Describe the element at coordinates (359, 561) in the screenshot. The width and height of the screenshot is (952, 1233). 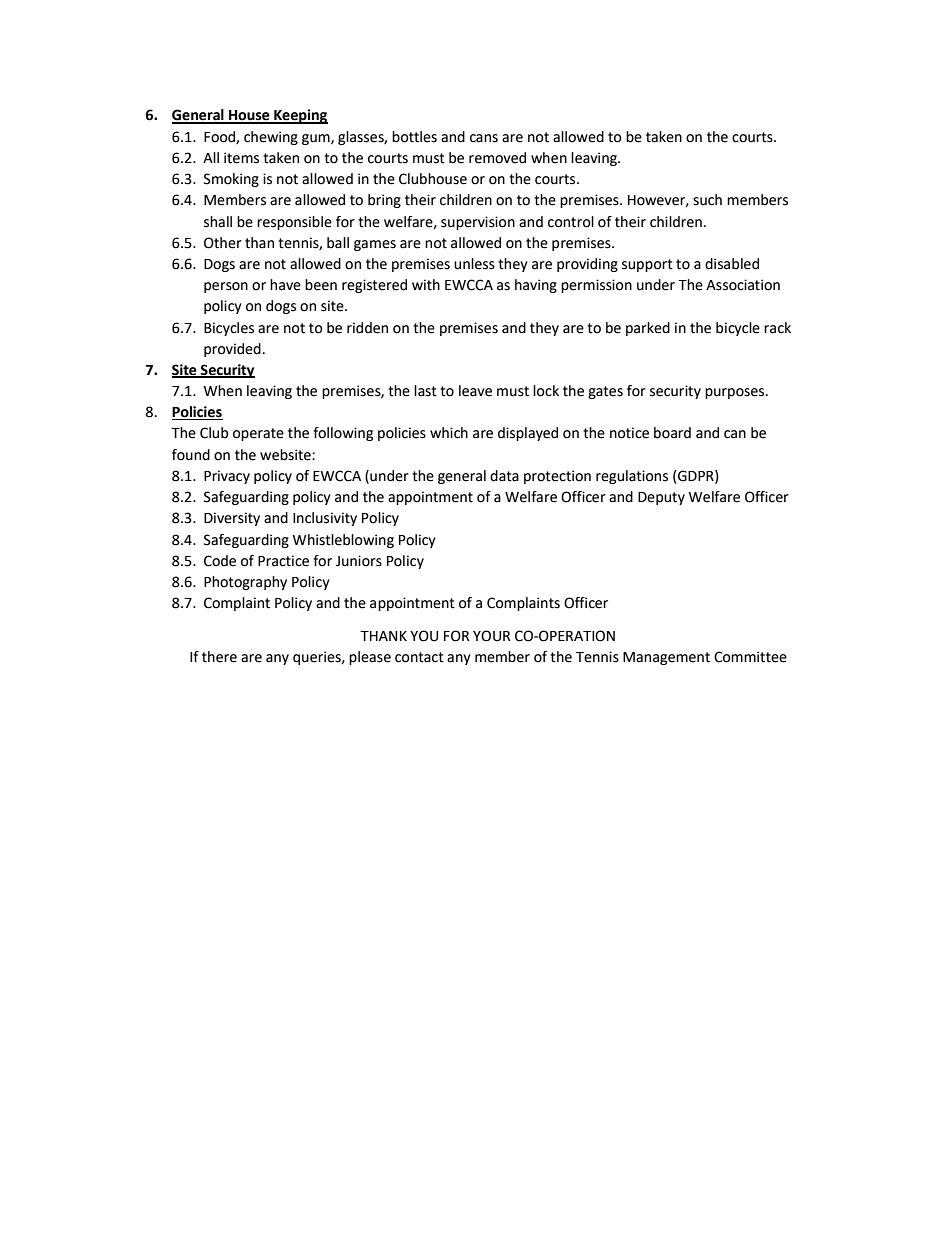
I see `Juniors` at that location.
